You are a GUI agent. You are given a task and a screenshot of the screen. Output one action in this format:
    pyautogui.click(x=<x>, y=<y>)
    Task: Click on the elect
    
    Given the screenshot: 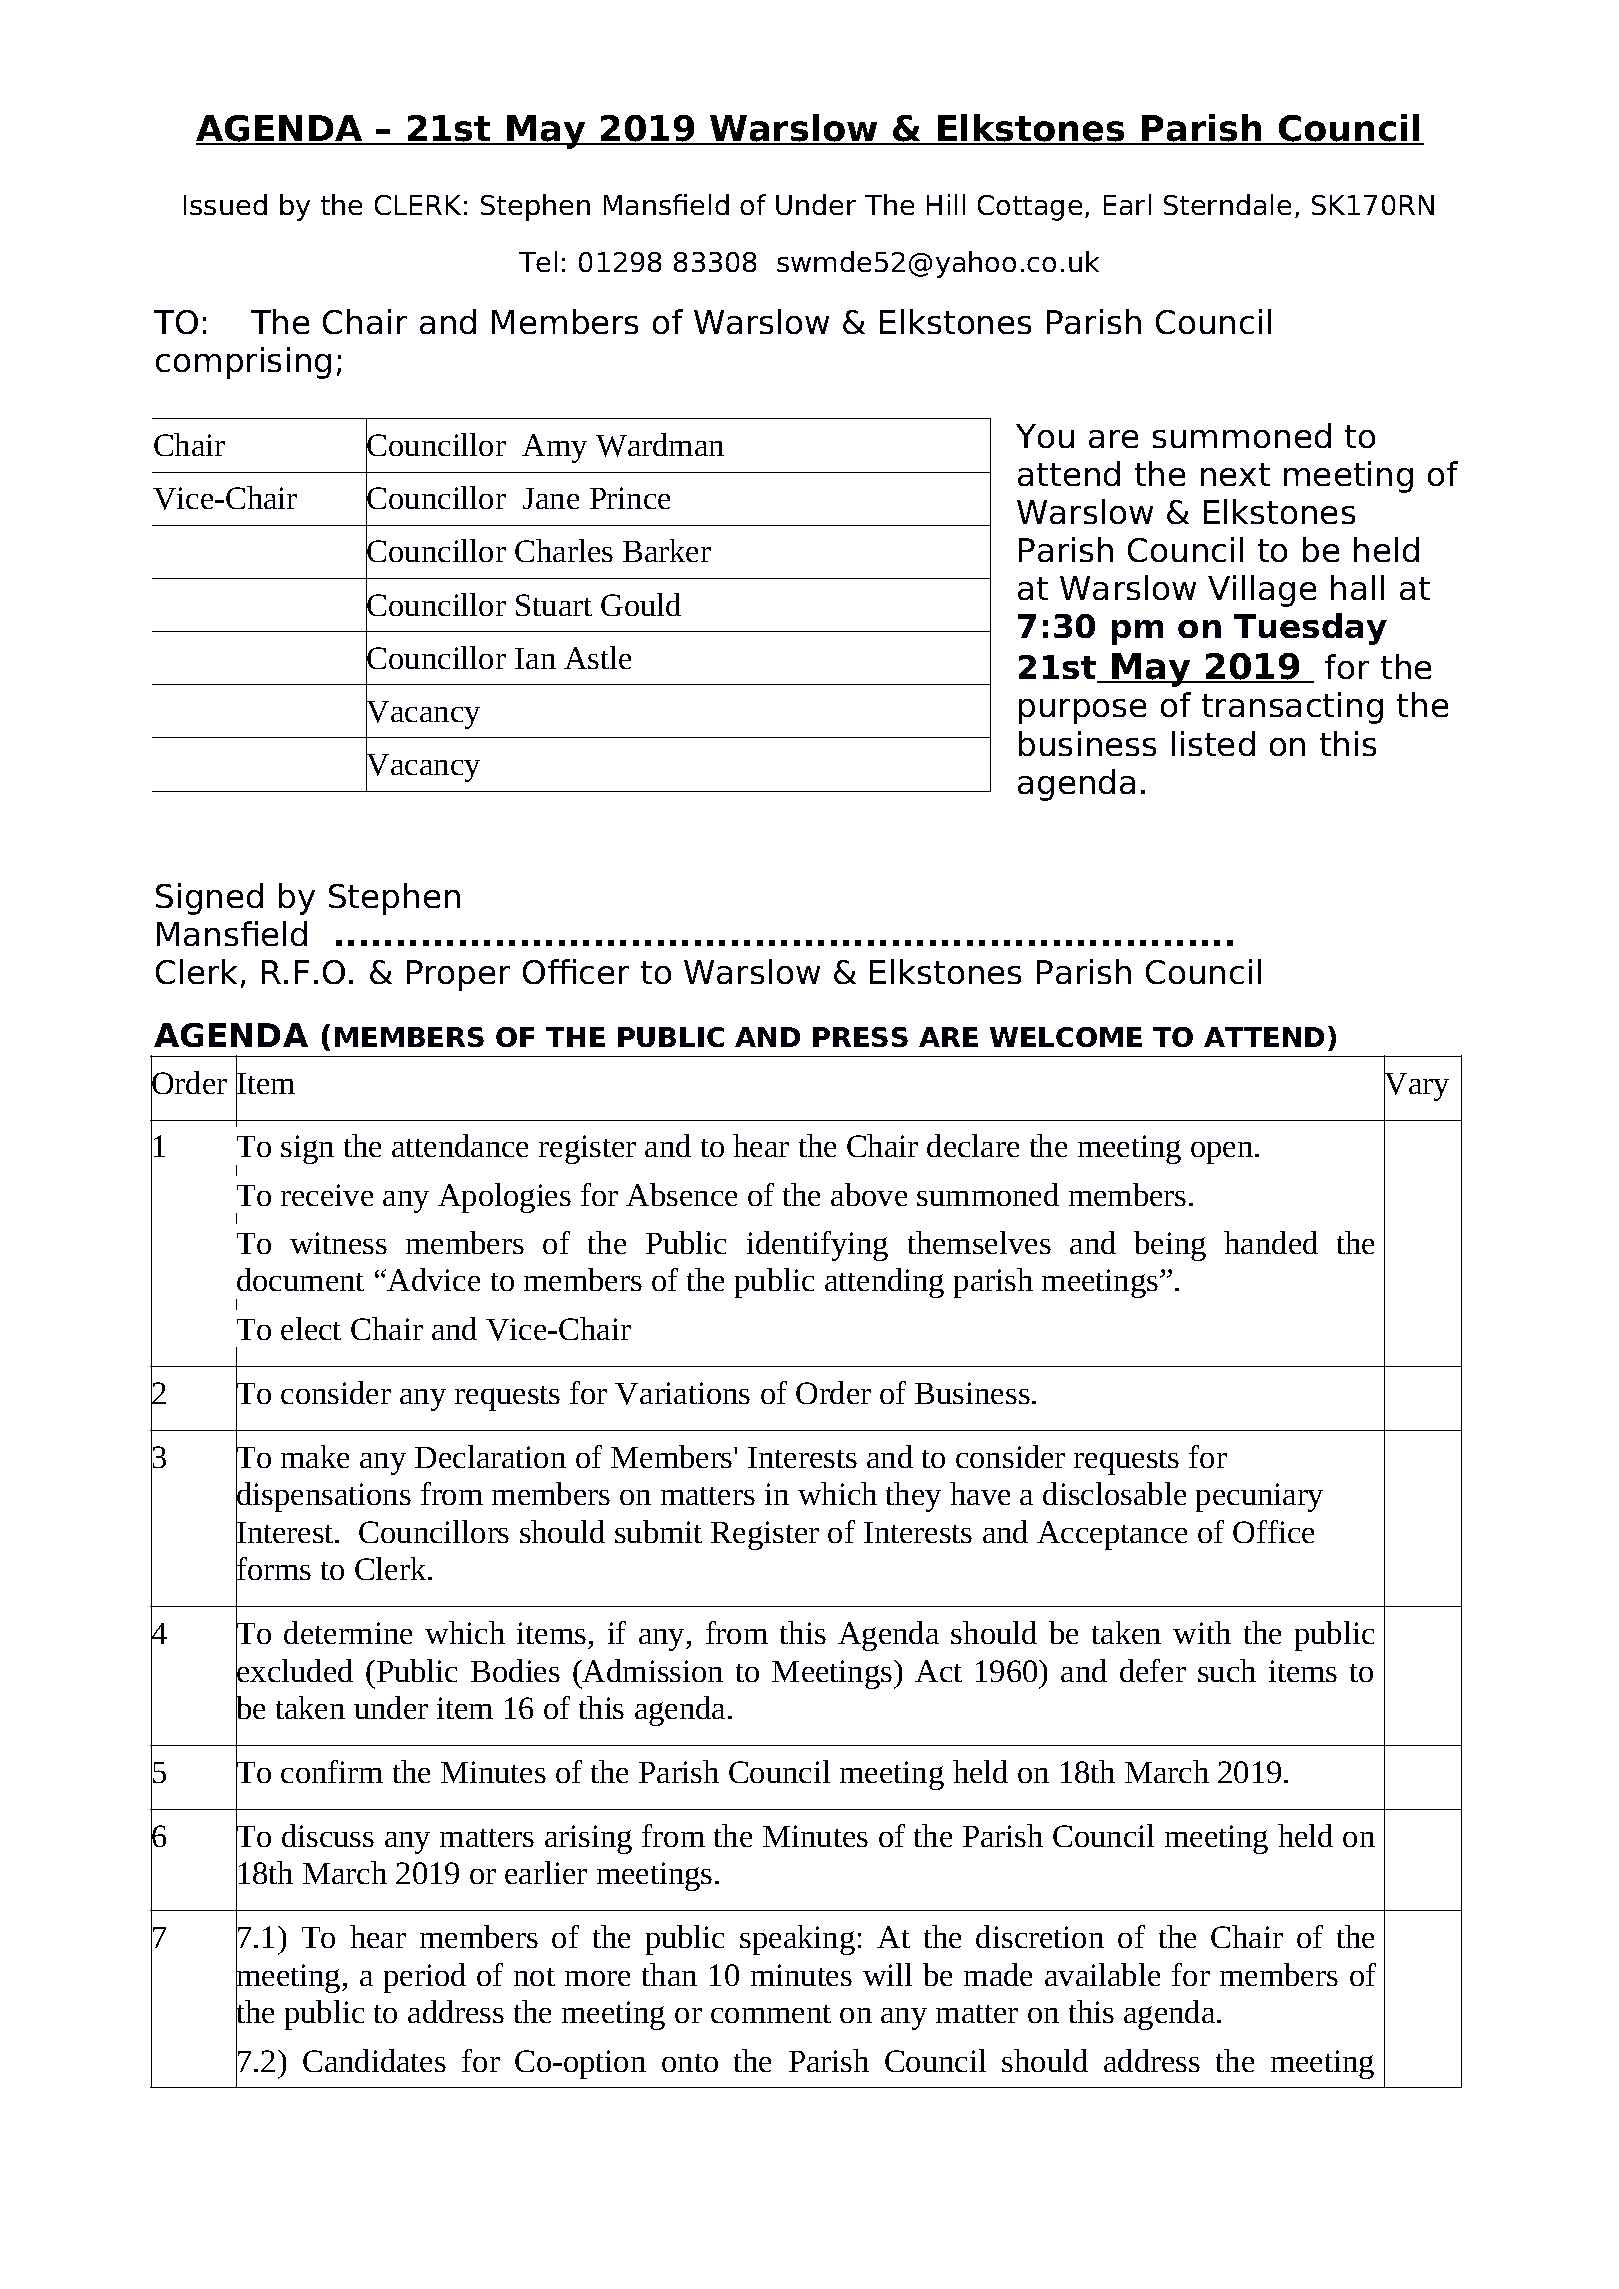 What is the action you would take?
    pyautogui.click(x=311, y=1328)
